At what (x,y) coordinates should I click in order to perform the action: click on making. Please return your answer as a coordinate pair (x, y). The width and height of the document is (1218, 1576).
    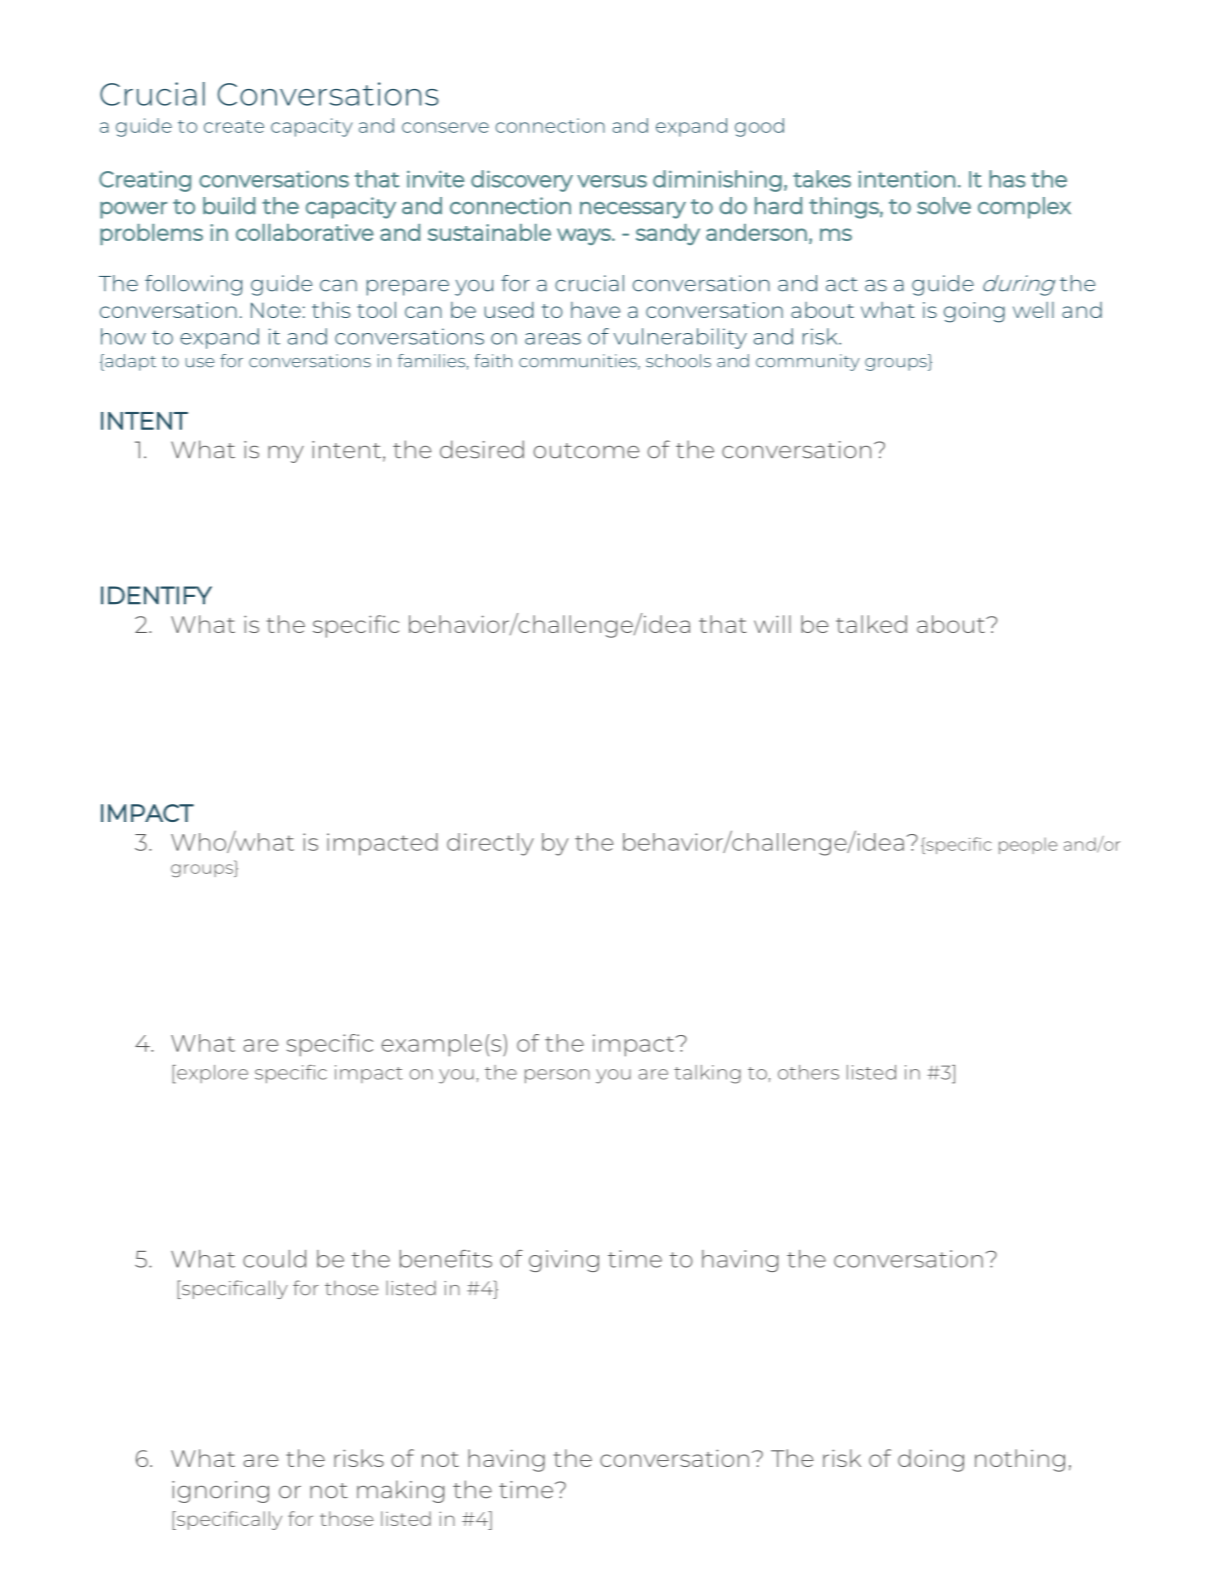
    Looking at the image, I should click on (400, 1491).
